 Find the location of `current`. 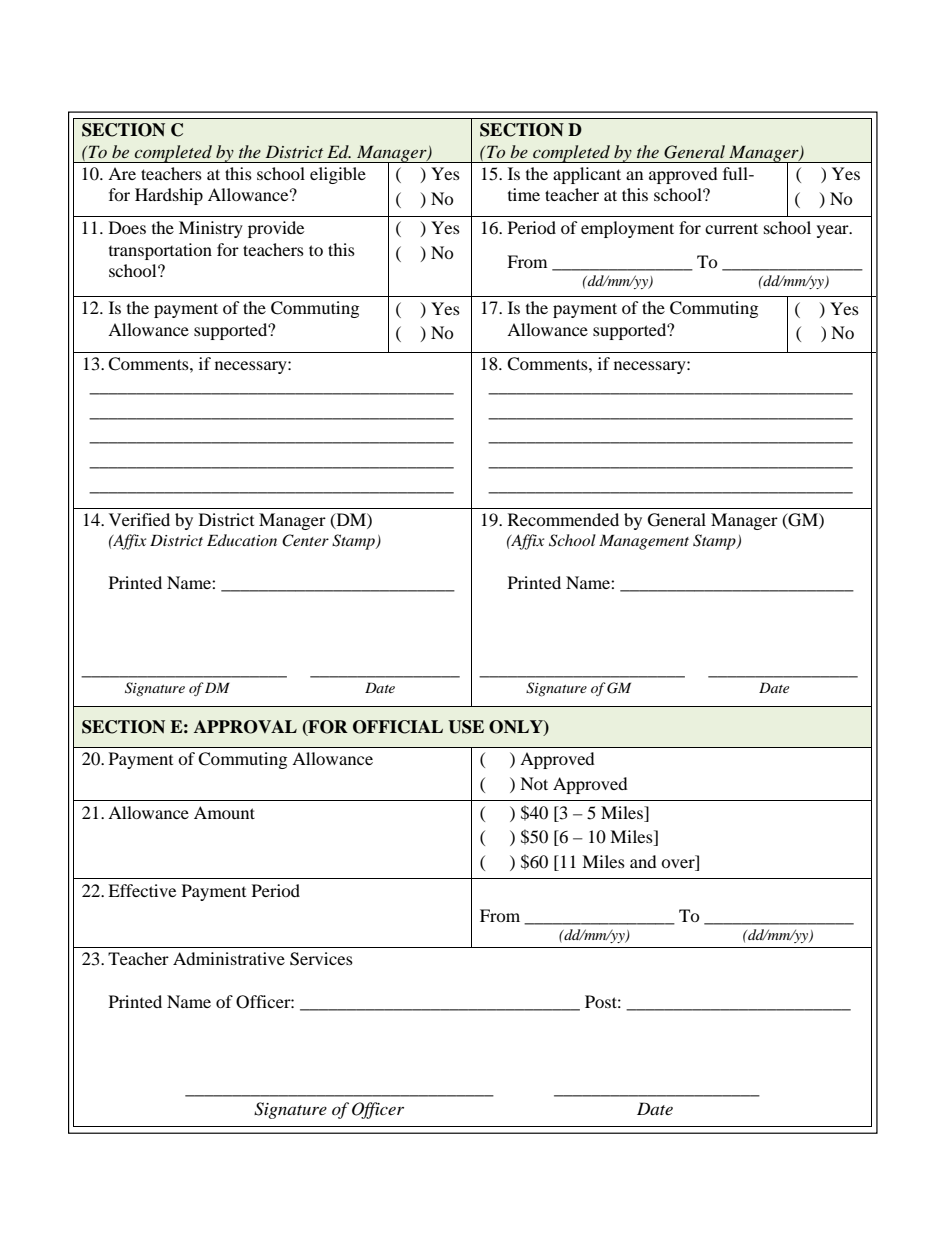

current is located at coordinates (731, 228).
